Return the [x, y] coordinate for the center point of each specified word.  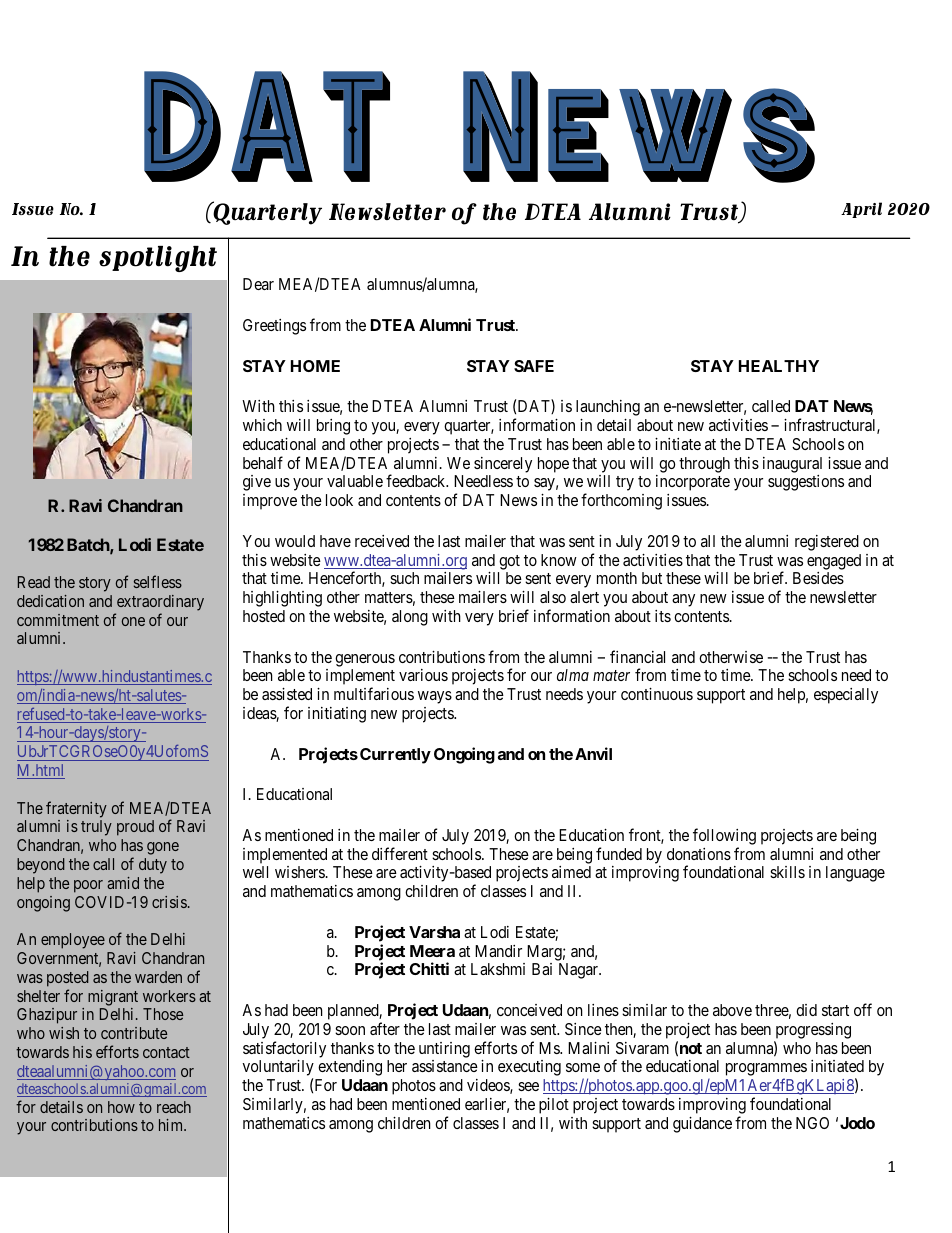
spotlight [158, 259]
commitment [58, 620]
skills [787, 872]
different [400, 853]
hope [553, 465]
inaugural [792, 465]
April [861, 210]
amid [123, 883]
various [423, 675]
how [121, 1107]
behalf [263, 462]
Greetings [274, 327]
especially [846, 696]
